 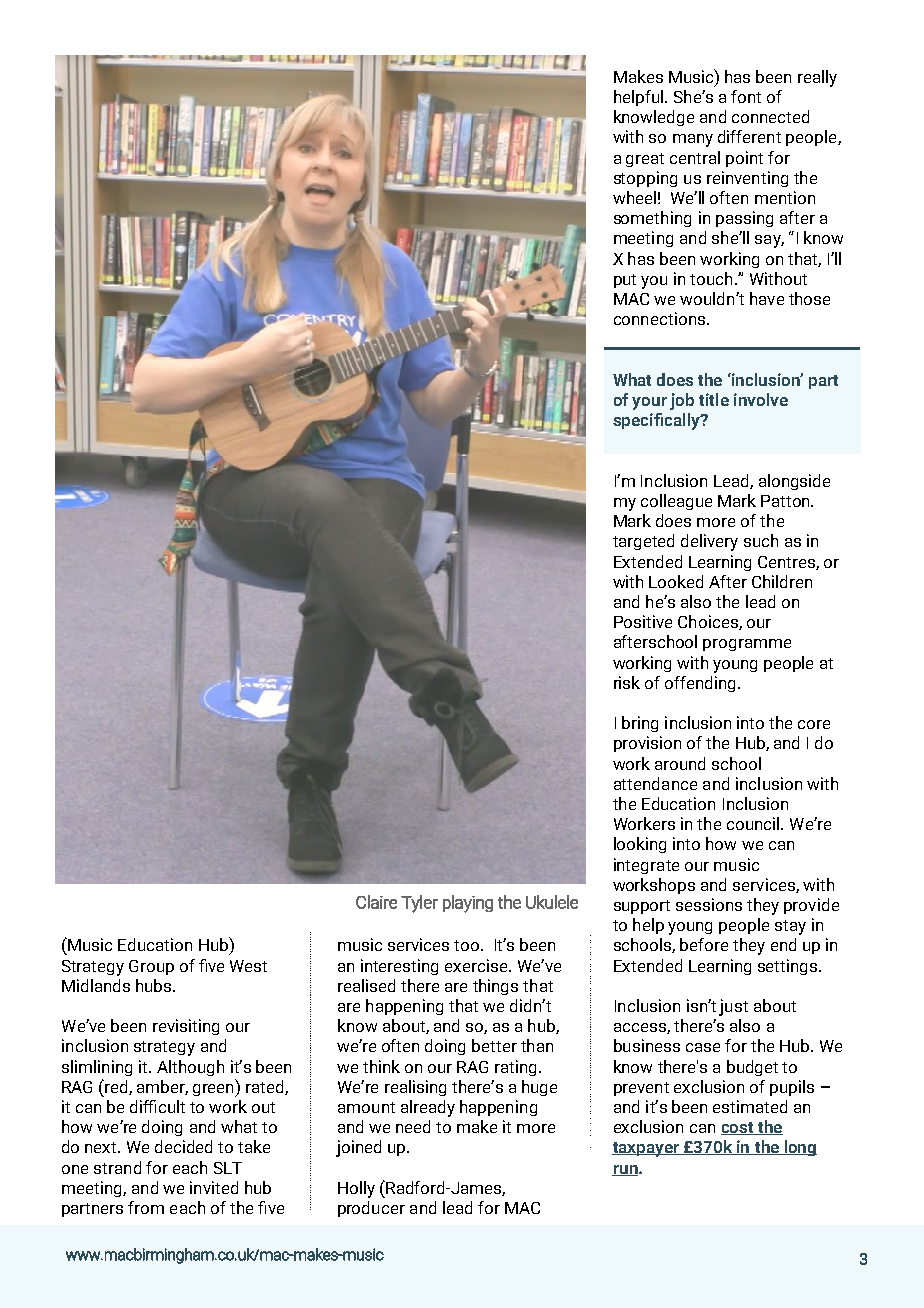 What do you see at coordinates (376, 902) in the image?
I see `Claire` at bounding box center [376, 902].
